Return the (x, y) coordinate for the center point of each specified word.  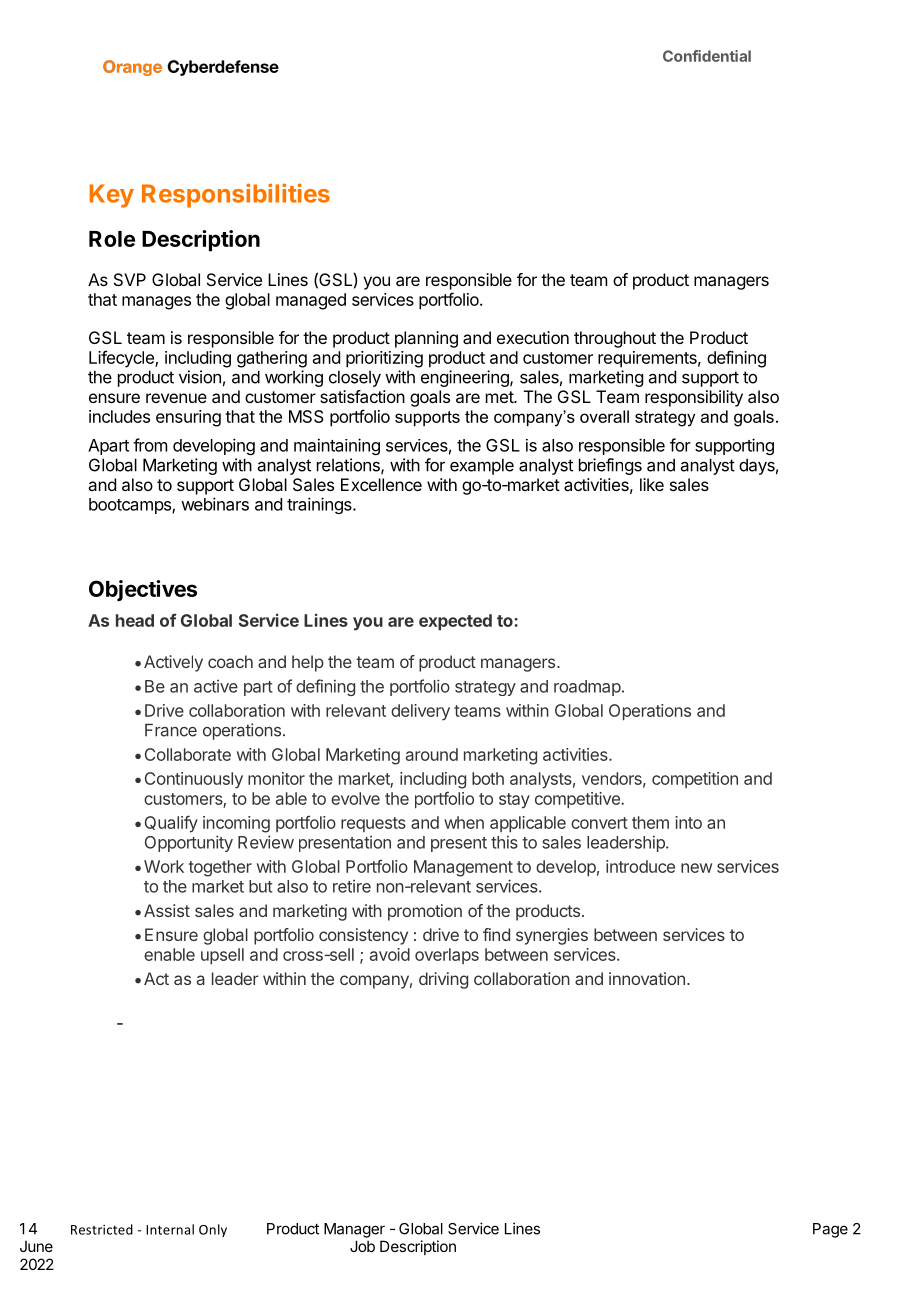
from (150, 445)
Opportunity (189, 843)
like (652, 484)
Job (362, 1246)
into (688, 822)
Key (111, 196)
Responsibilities (236, 195)
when (464, 822)
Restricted (102, 1229)
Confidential (707, 56)
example (482, 466)
